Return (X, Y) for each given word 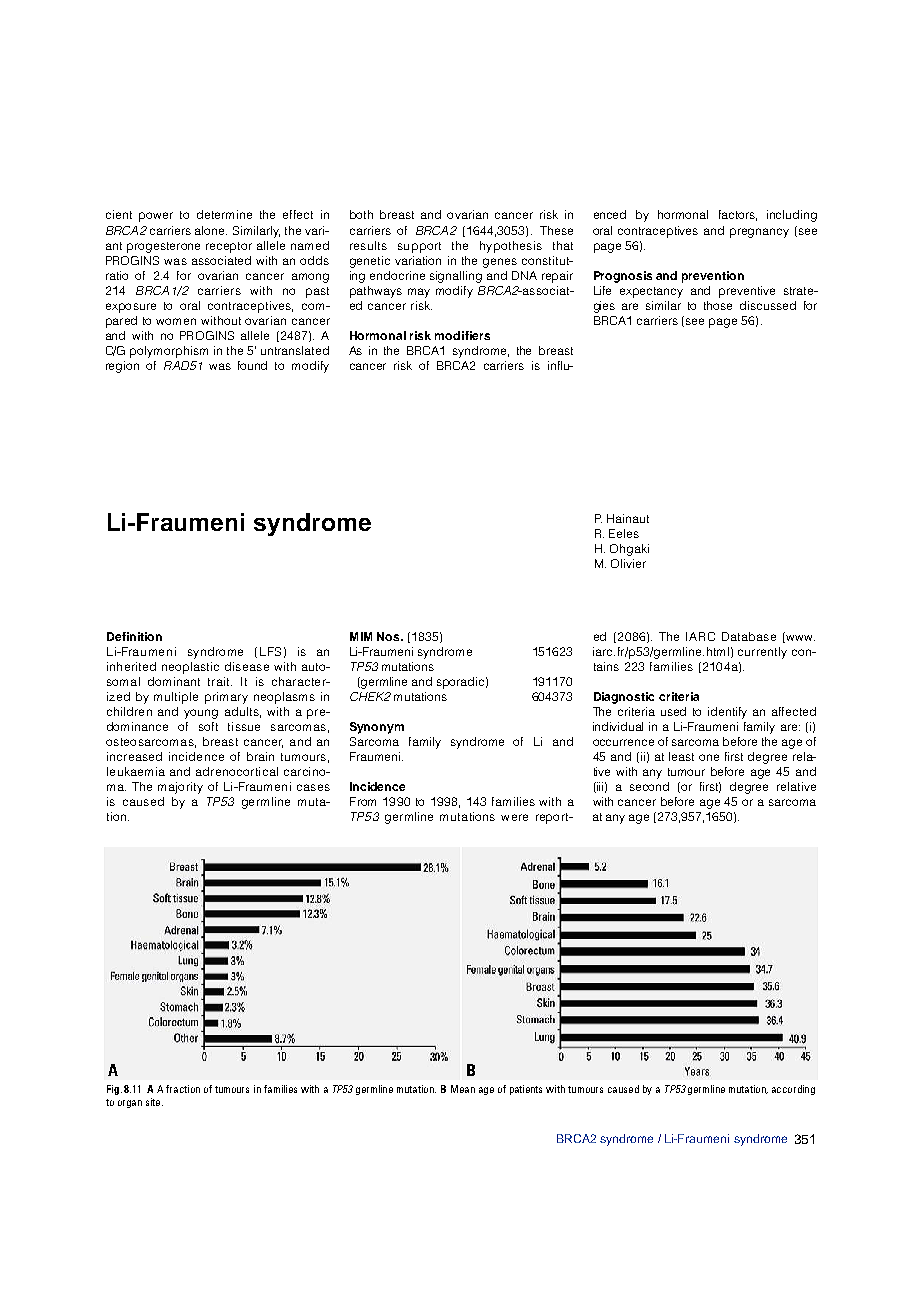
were (514, 817)
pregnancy (759, 233)
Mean (463, 1089)
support (419, 247)
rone (188, 246)
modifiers (462, 335)
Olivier (628, 563)
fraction (183, 1089)
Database (749, 636)
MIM (361, 636)
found (252, 365)
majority (180, 788)
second (649, 786)
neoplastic (190, 668)
